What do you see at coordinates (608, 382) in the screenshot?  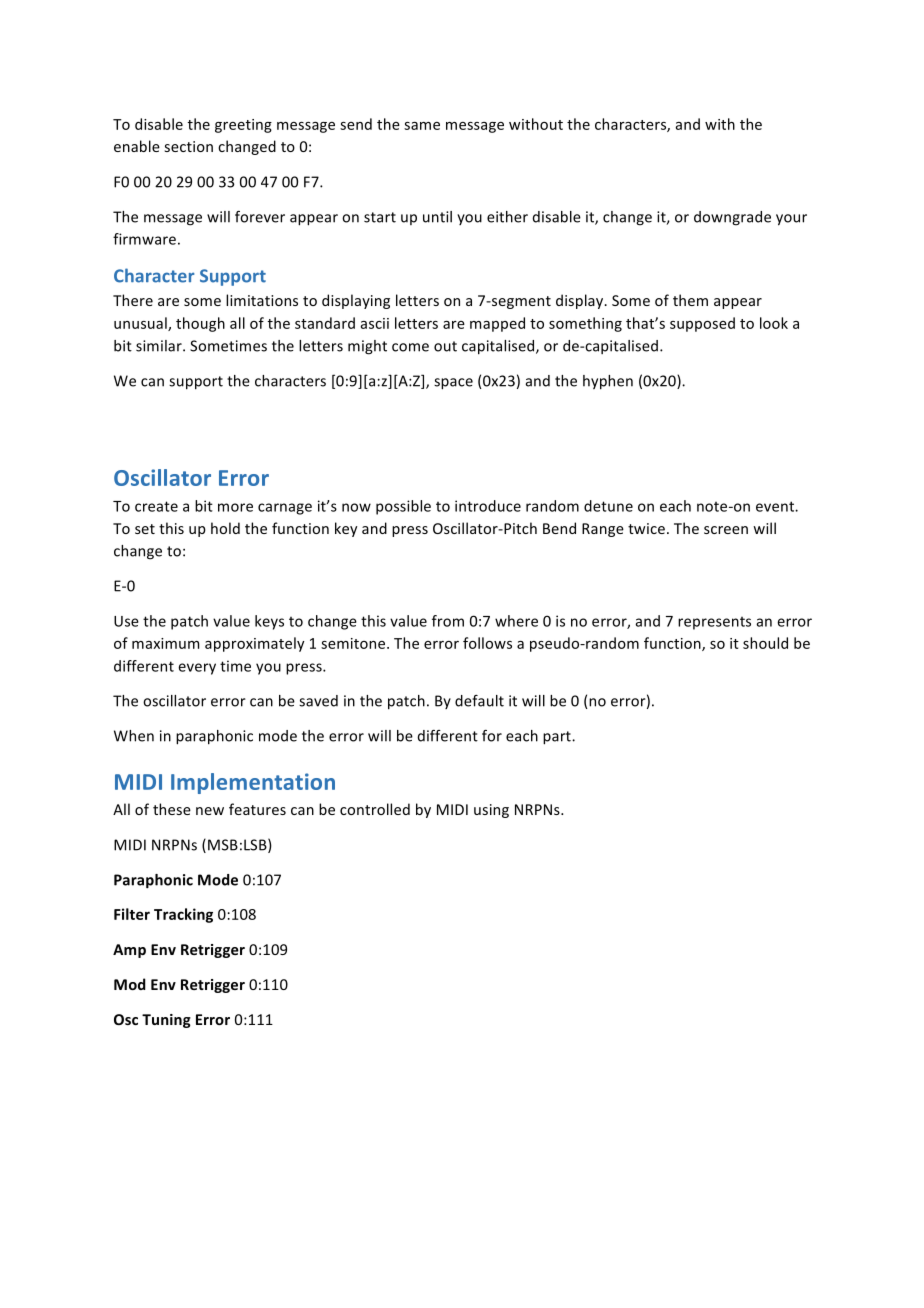 I see `hyphen` at bounding box center [608, 382].
